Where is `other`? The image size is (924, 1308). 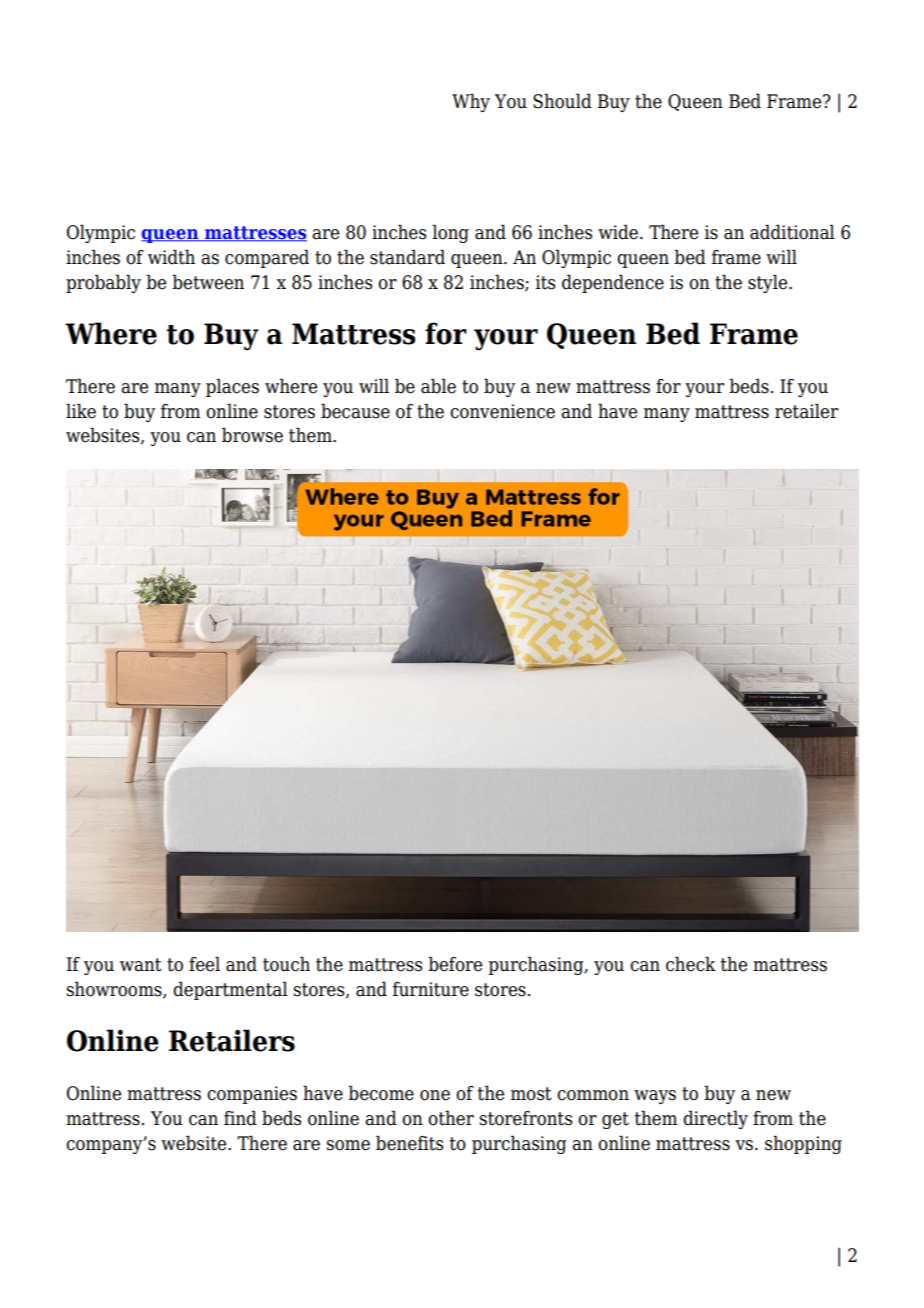 other is located at coordinates (451, 1118).
